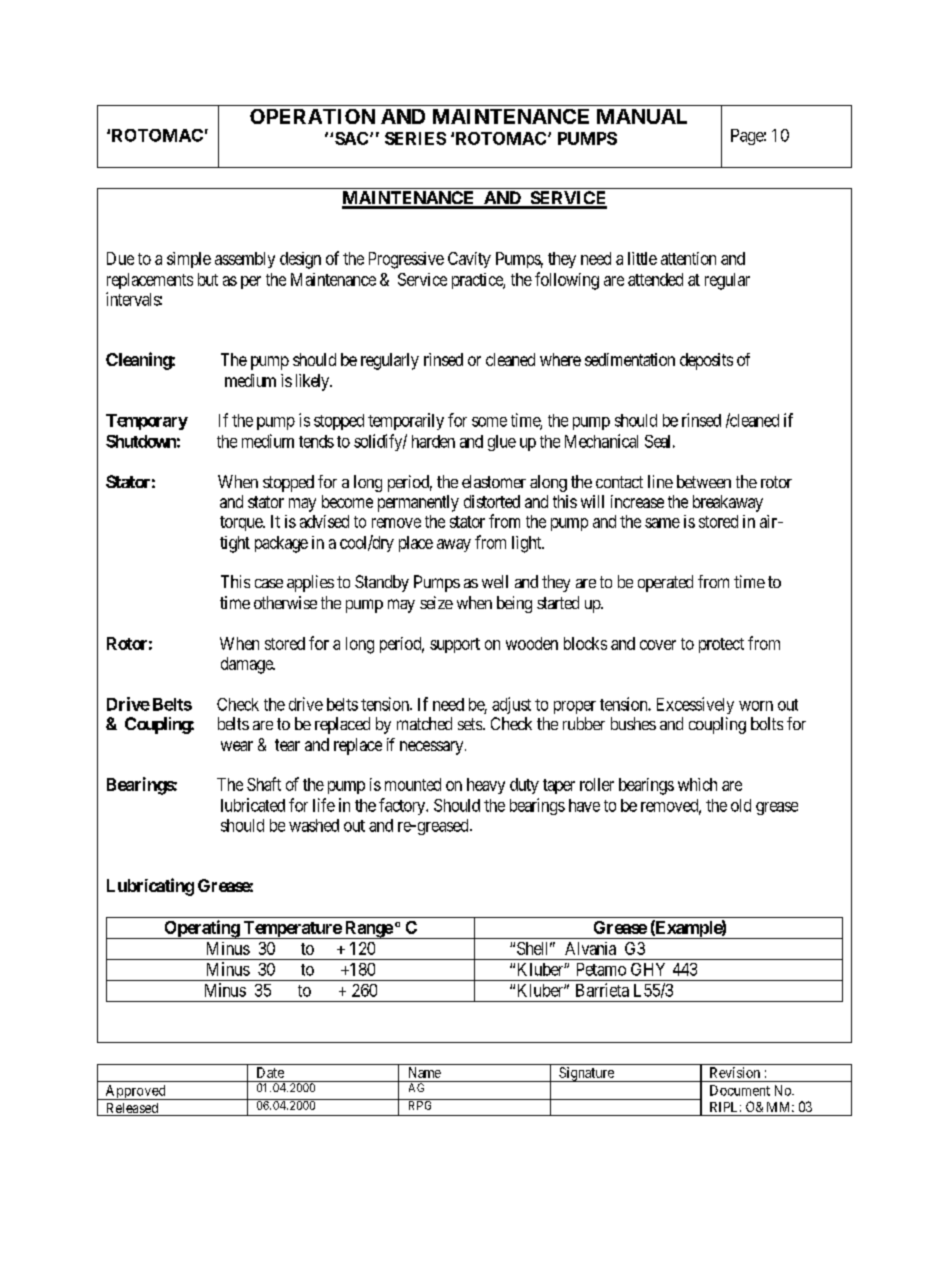 The height and width of the page is (1288, 950). What do you see at coordinates (312, 116) in the page?
I see `OPERATION` at bounding box center [312, 116].
